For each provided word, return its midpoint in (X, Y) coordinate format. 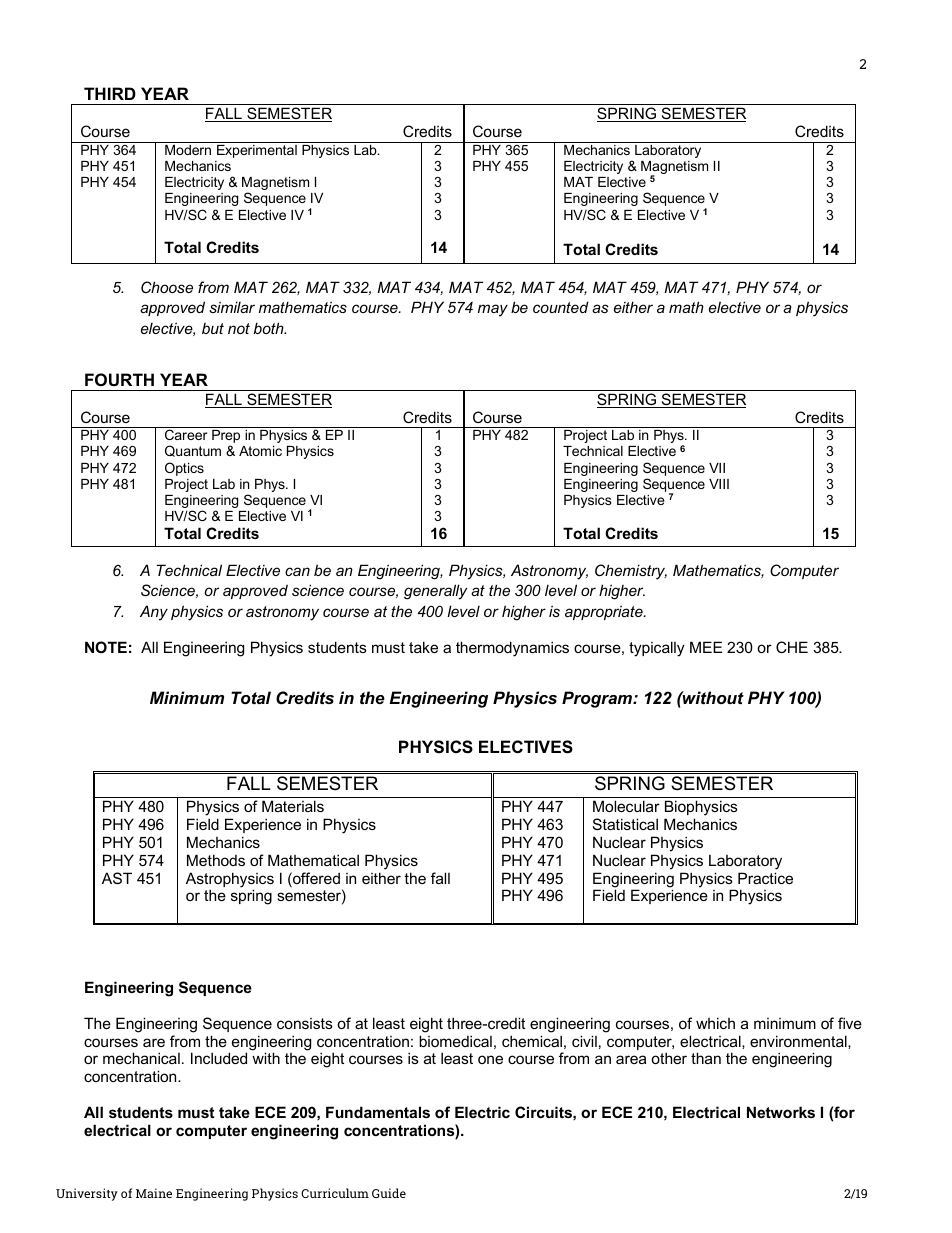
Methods (216, 860)
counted (561, 307)
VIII (719, 484)
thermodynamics (512, 649)
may (493, 310)
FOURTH (119, 379)
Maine (154, 1193)
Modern (188, 150)
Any (154, 613)
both (270, 328)
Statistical (625, 824)
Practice (765, 878)
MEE (706, 647)
